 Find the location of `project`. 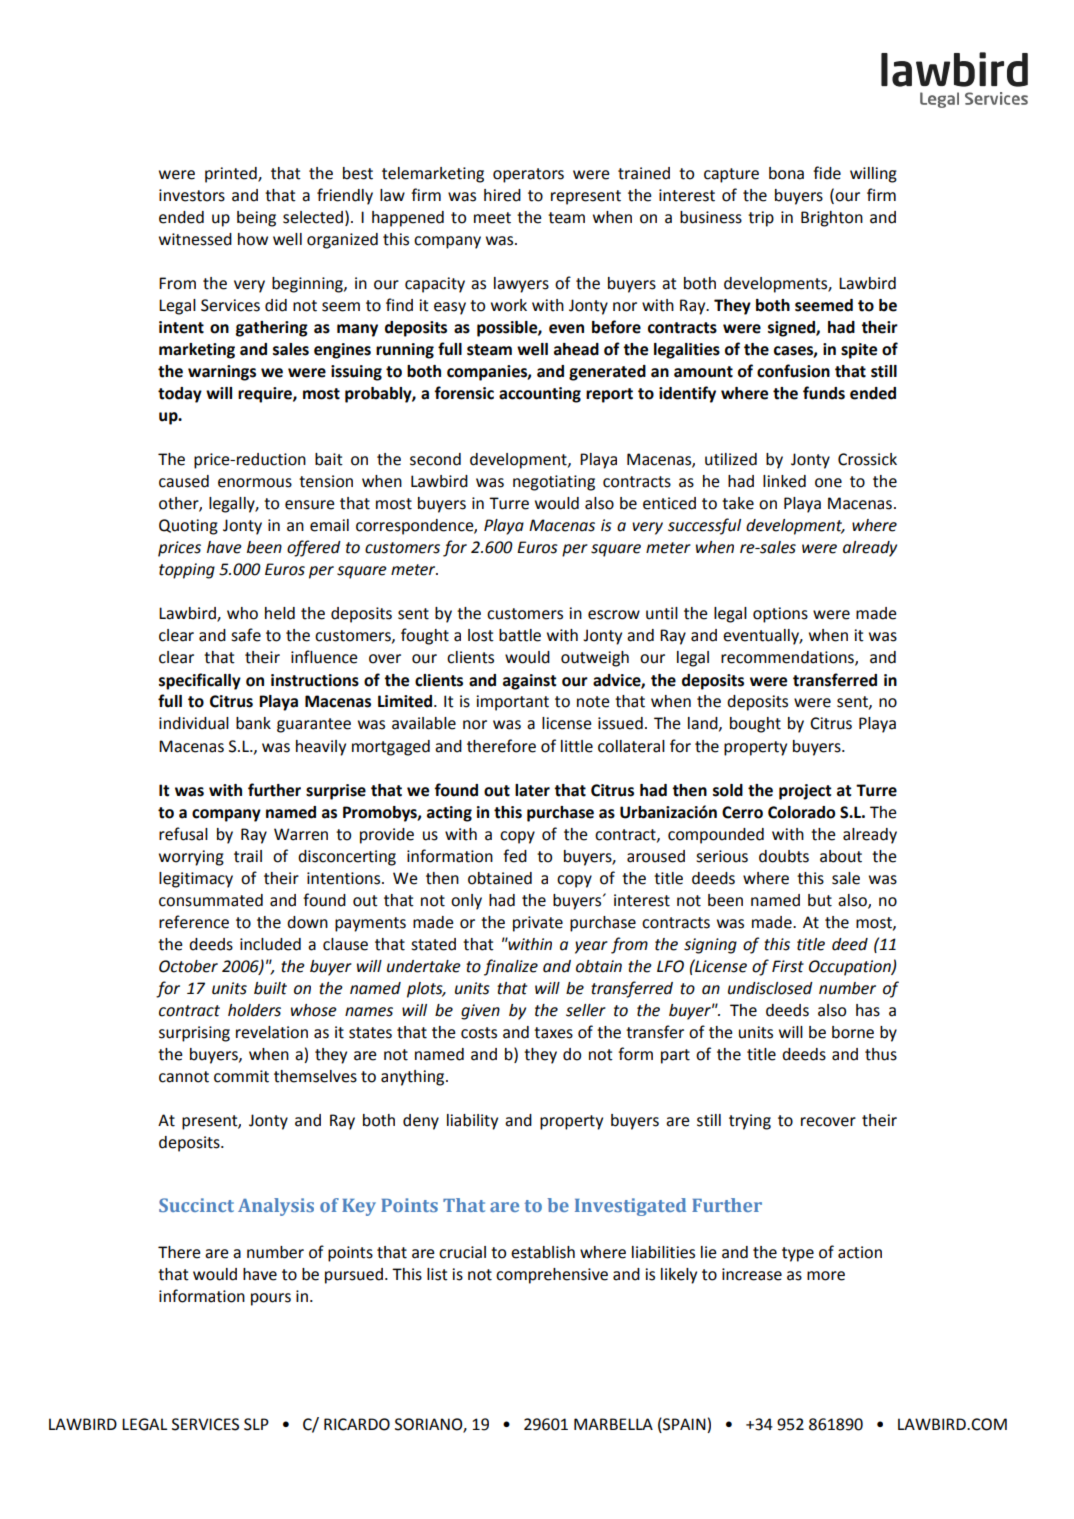

project is located at coordinates (805, 792).
